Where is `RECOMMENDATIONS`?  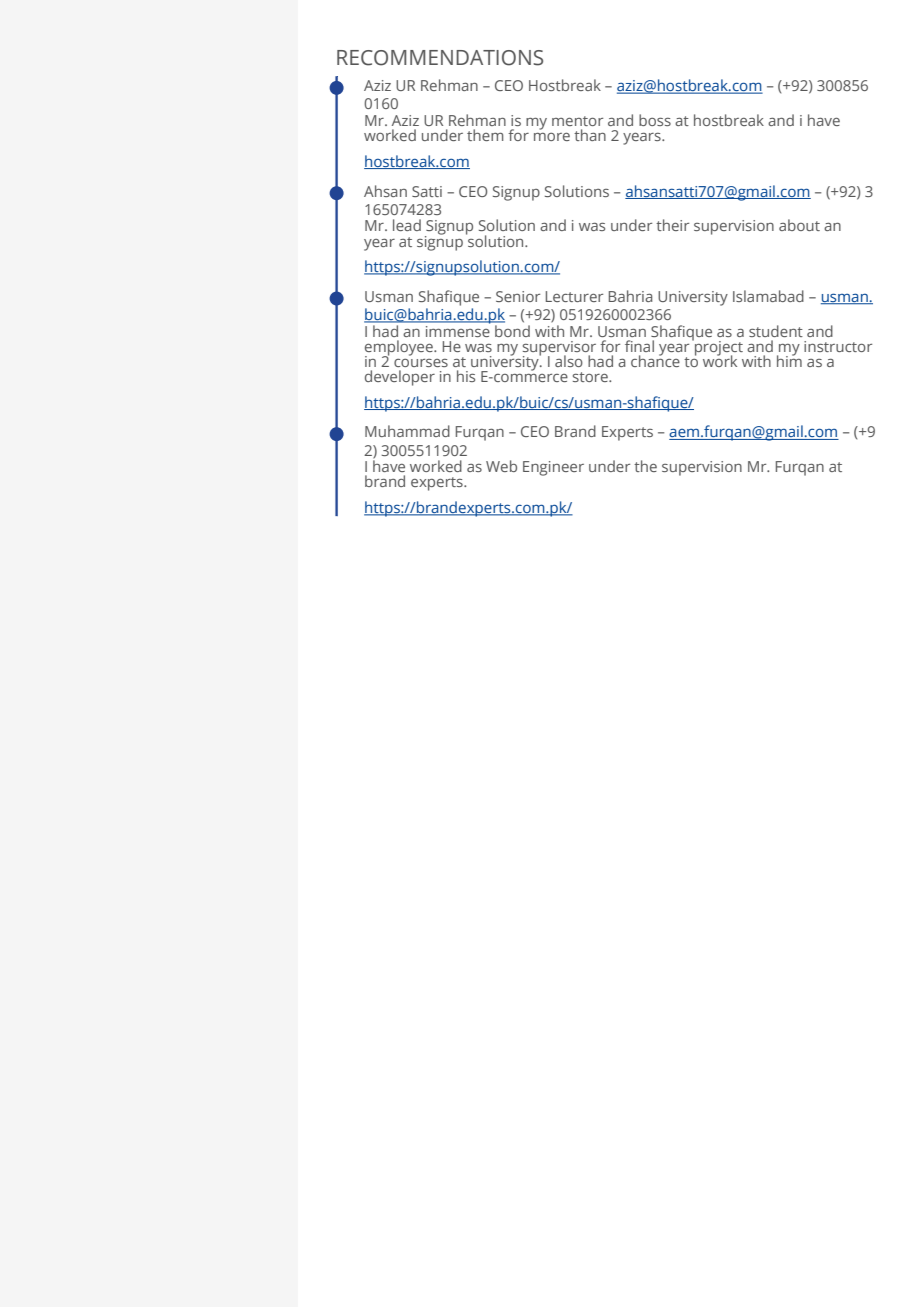
RECOMMENDATIONS is located at coordinates (440, 58).
